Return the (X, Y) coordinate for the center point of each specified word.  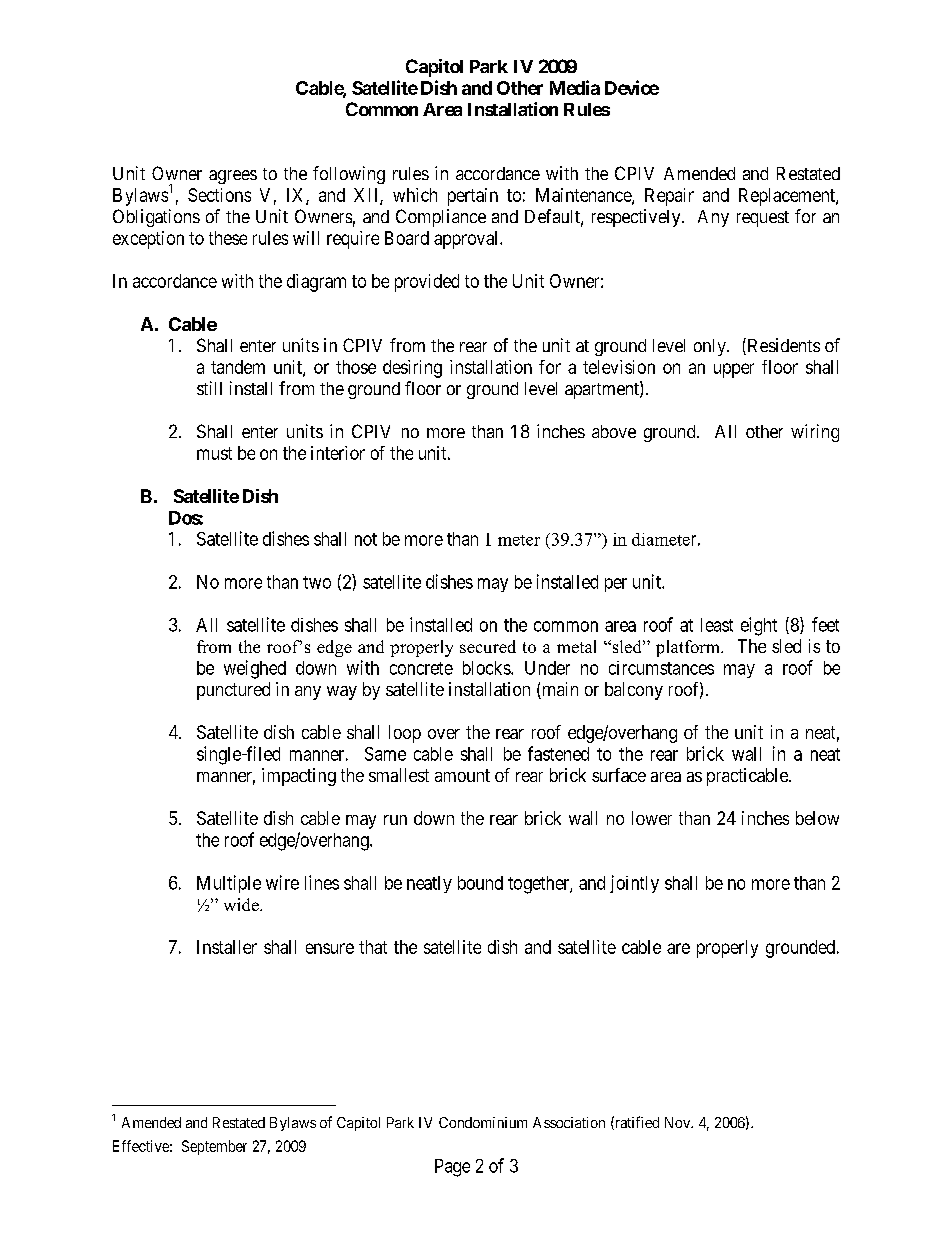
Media (575, 87)
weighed (255, 669)
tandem (238, 367)
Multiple (229, 884)
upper (734, 370)
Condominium (483, 1122)
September (214, 1147)
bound (480, 883)
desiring (412, 369)
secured (488, 646)
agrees (233, 177)
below (817, 818)
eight (759, 626)
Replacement (788, 197)
